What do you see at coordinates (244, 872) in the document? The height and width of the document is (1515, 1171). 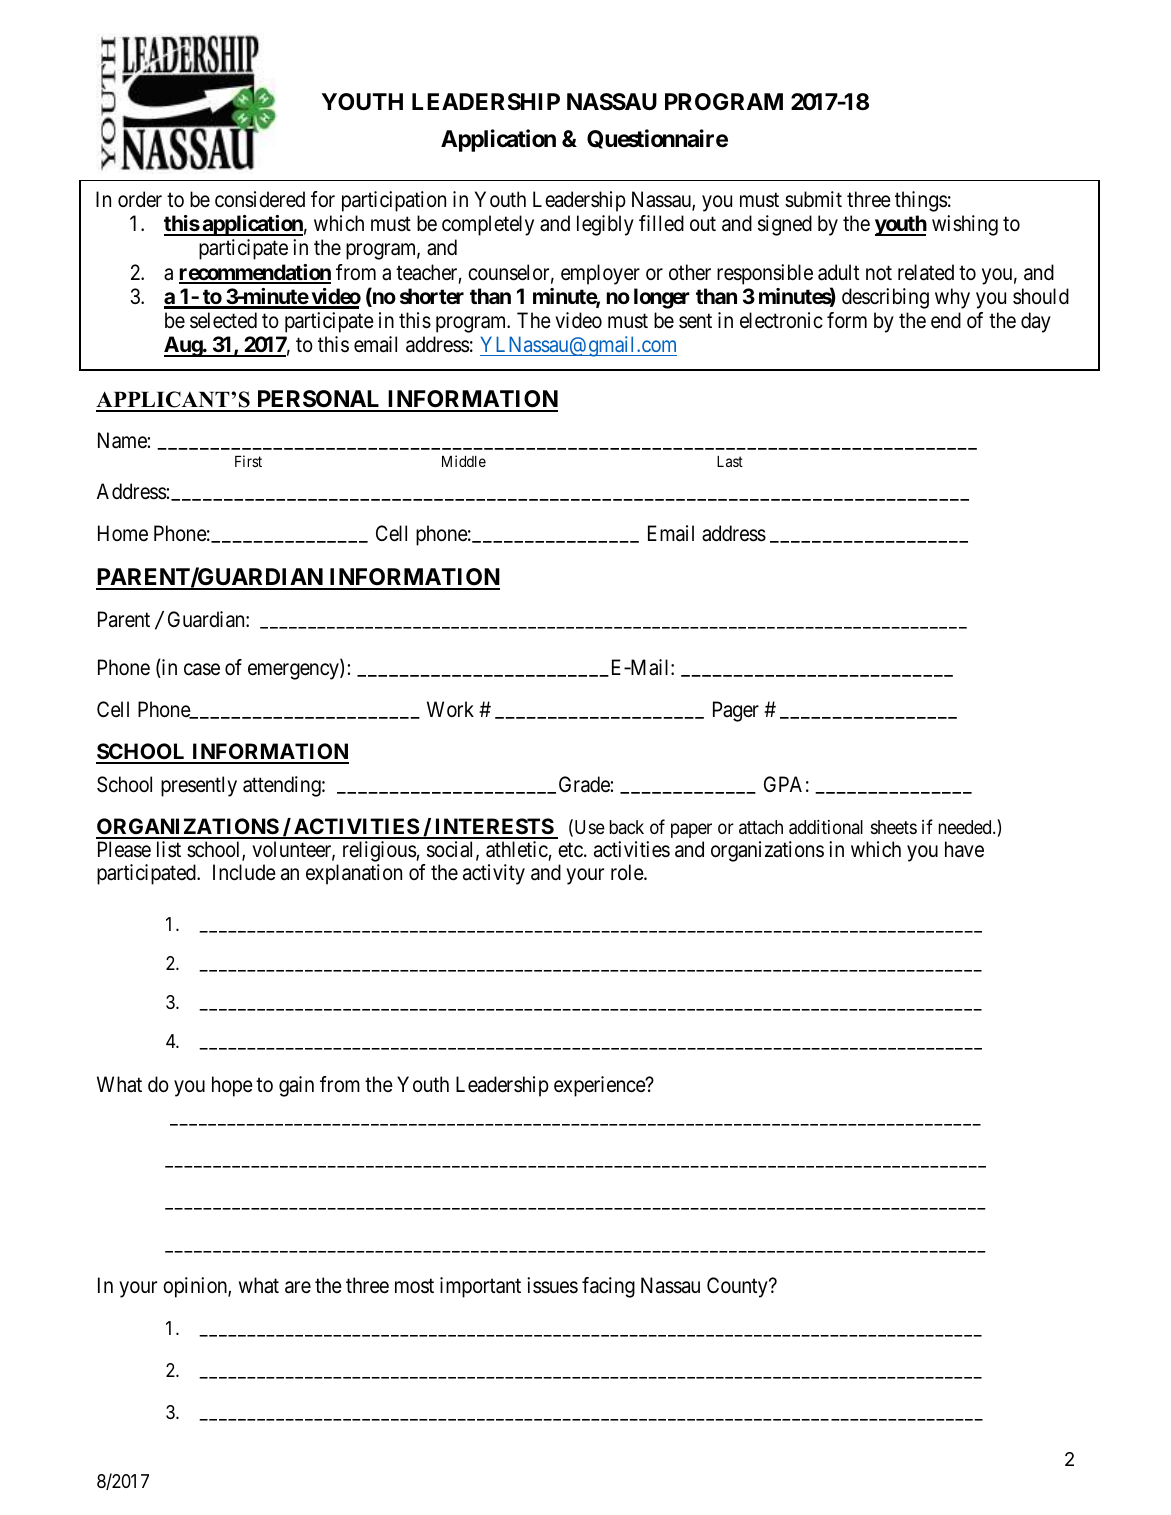 I see `Include` at bounding box center [244, 872].
